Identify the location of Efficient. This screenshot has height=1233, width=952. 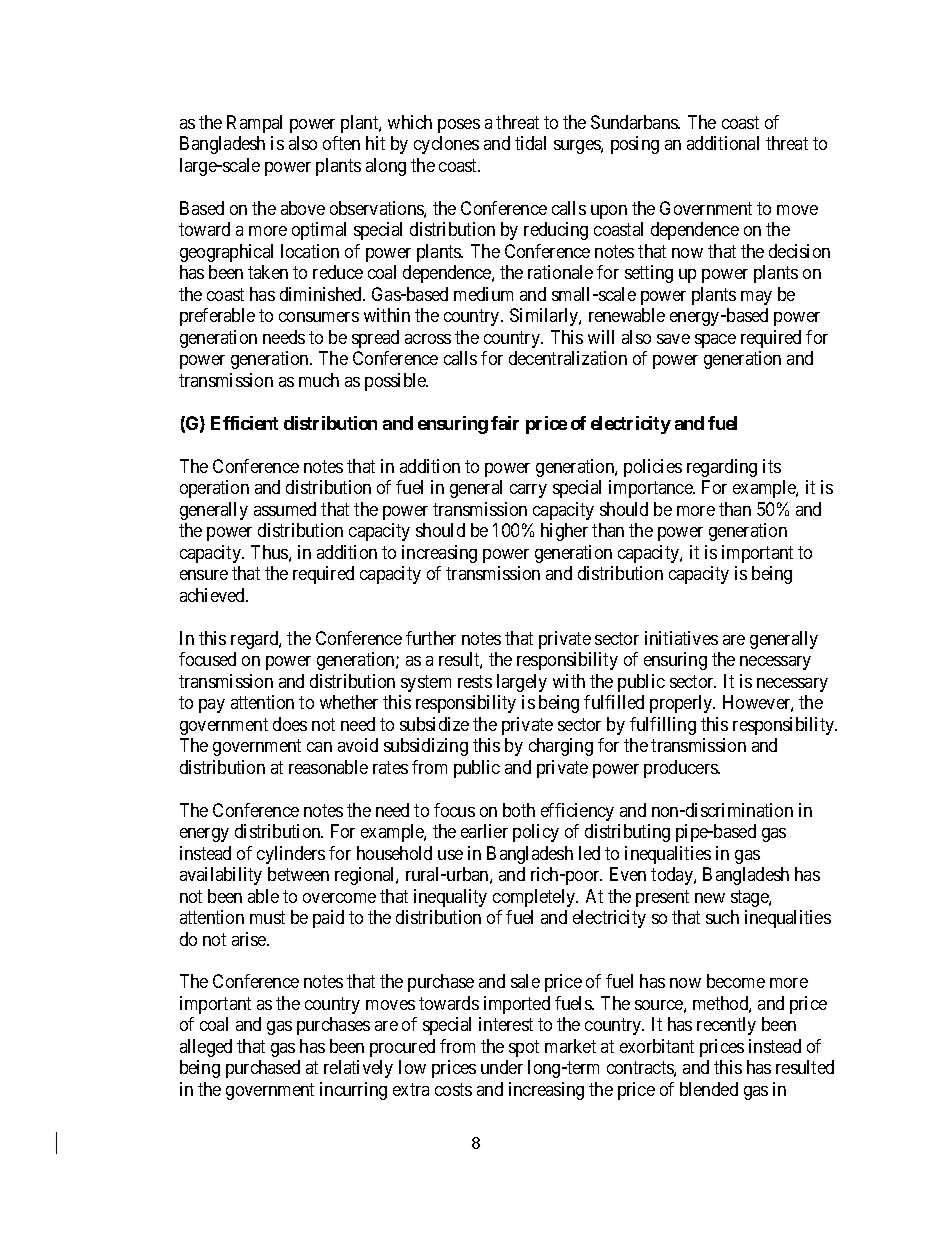
(244, 423).
